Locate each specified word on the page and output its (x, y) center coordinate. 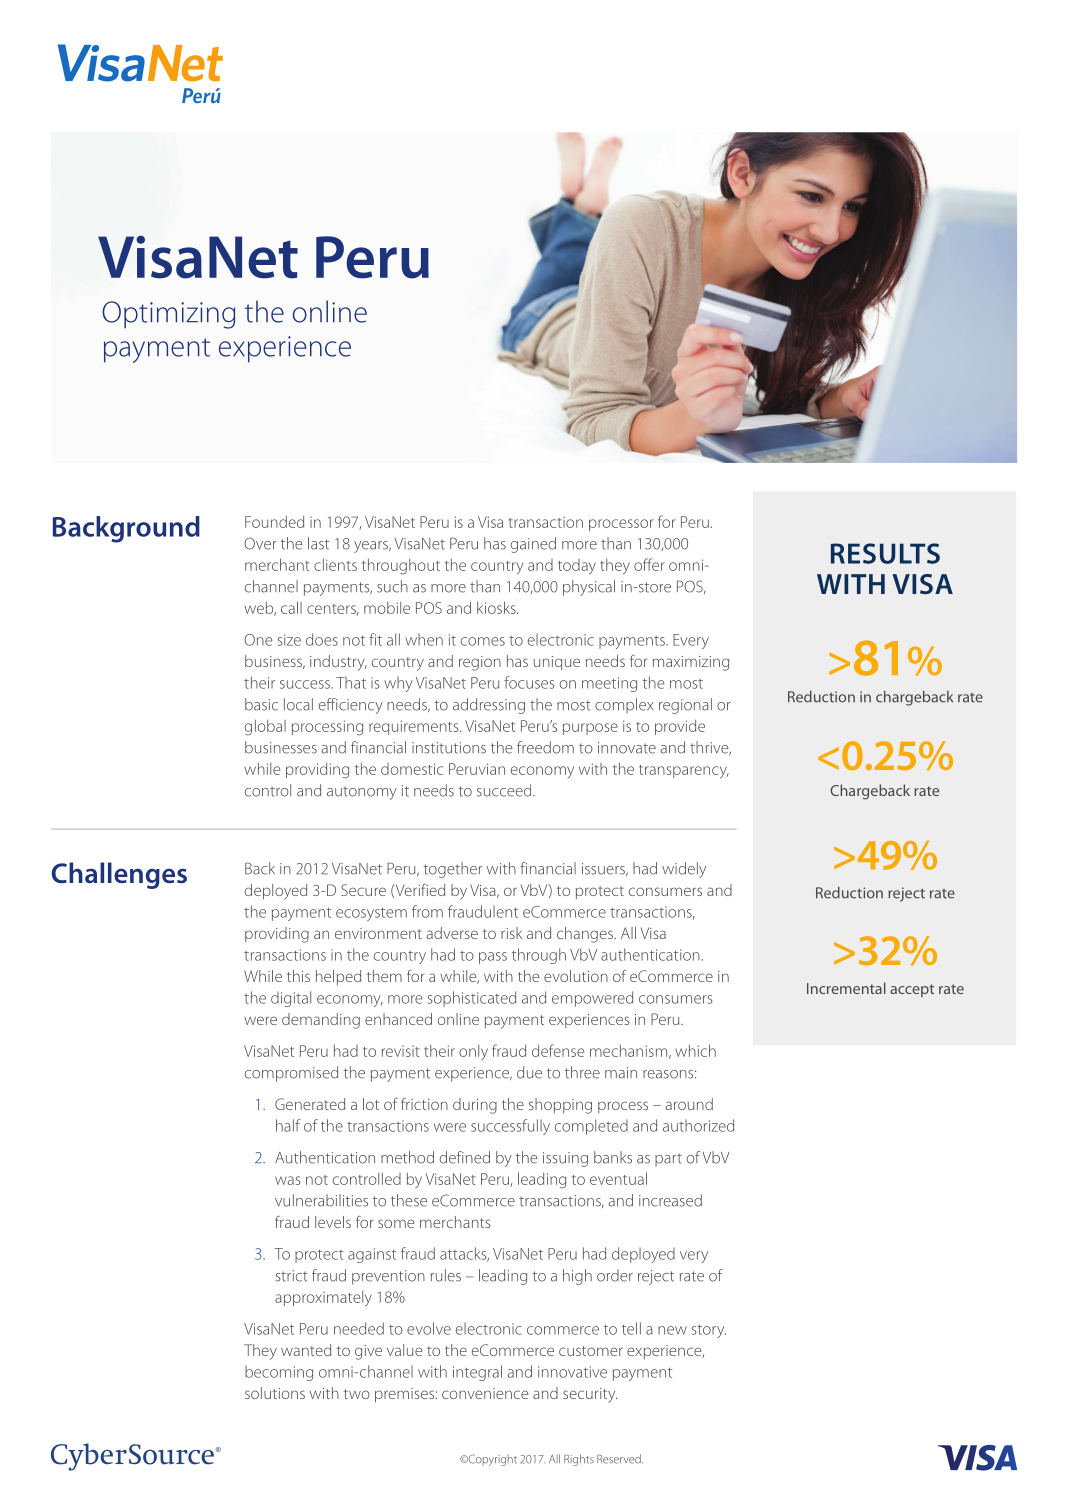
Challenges (119, 875)
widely (684, 870)
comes (483, 641)
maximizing (691, 663)
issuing (565, 1159)
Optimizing (168, 315)
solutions (275, 1393)
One (258, 640)
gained (533, 545)
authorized (698, 1125)
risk (511, 933)
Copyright (491, 1460)
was (288, 1180)
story (709, 1331)
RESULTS (885, 553)
